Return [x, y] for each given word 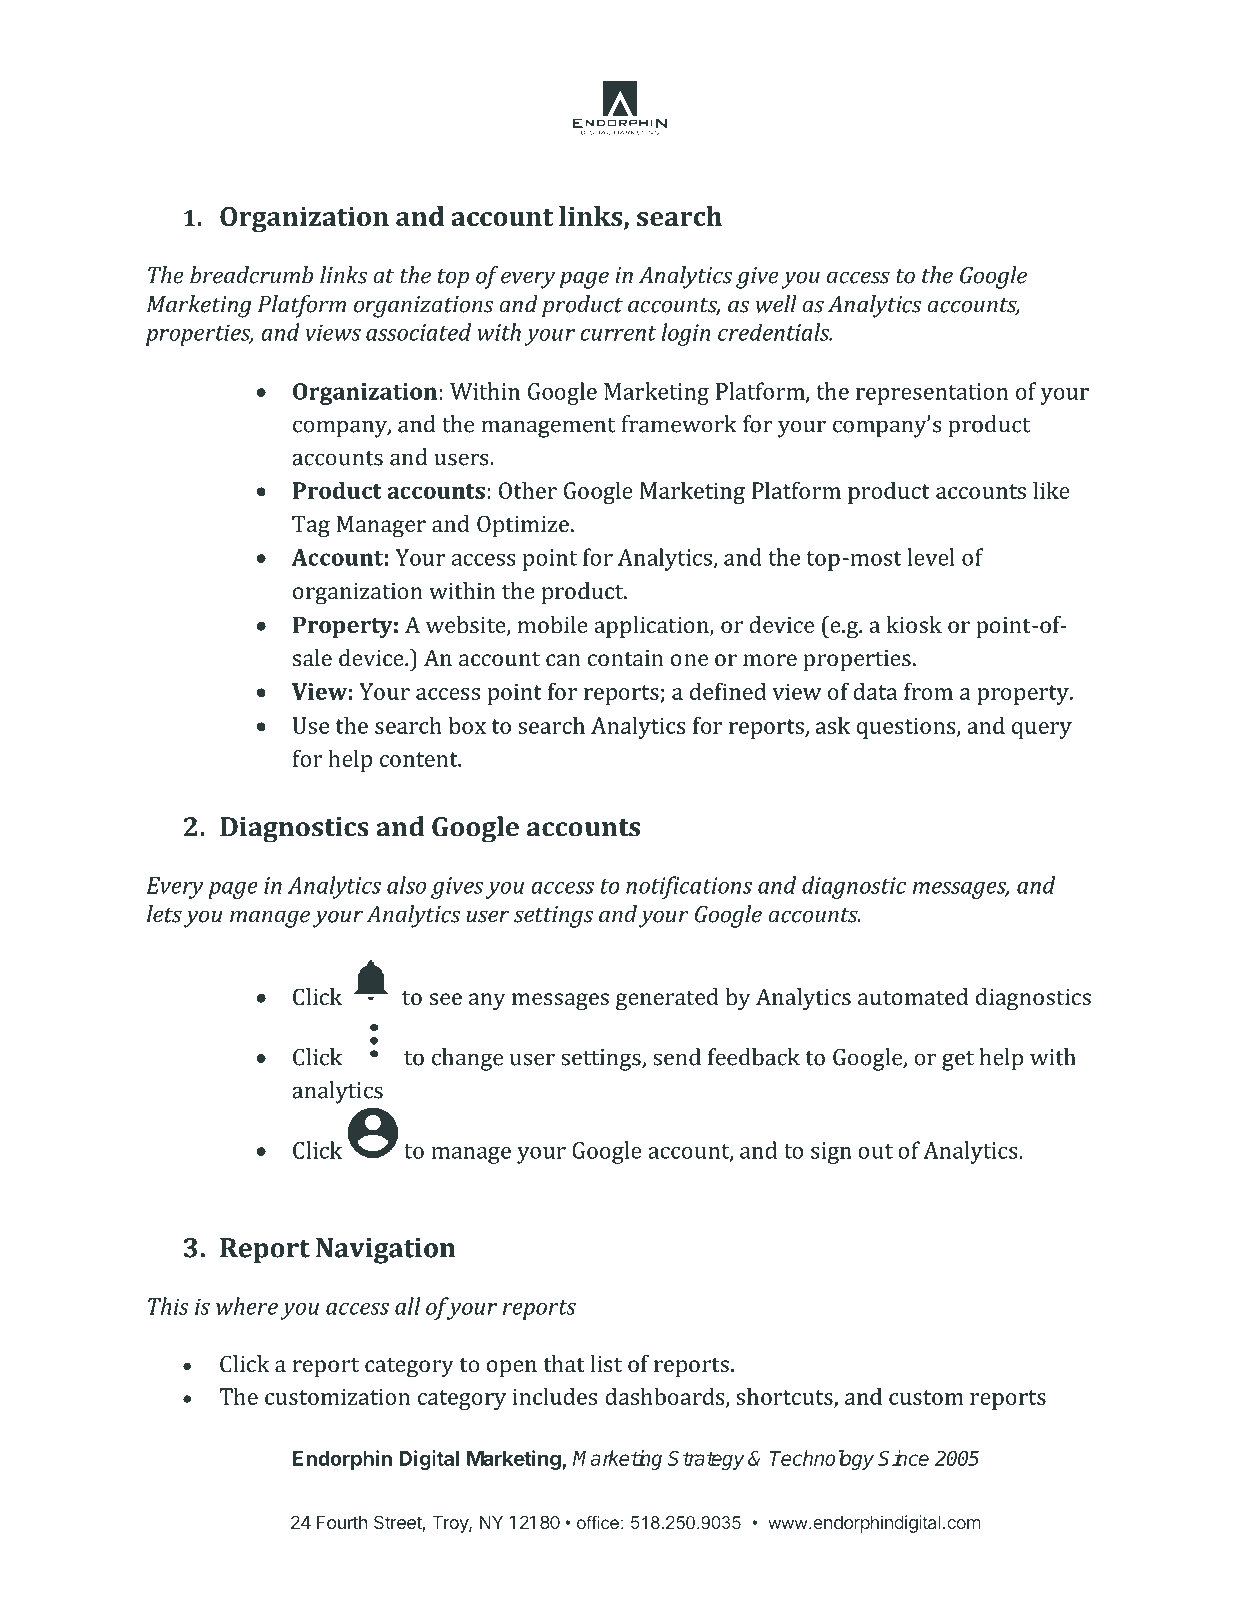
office [598, 1522]
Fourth [342, 1522]
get [958, 1061]
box [467, 725]
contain [625, 658]
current [618, 333]
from [928, 691]
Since [903, 1458]
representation [932, 394]
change [467, 1059]
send [677, 1057]
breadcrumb [251, 275]
